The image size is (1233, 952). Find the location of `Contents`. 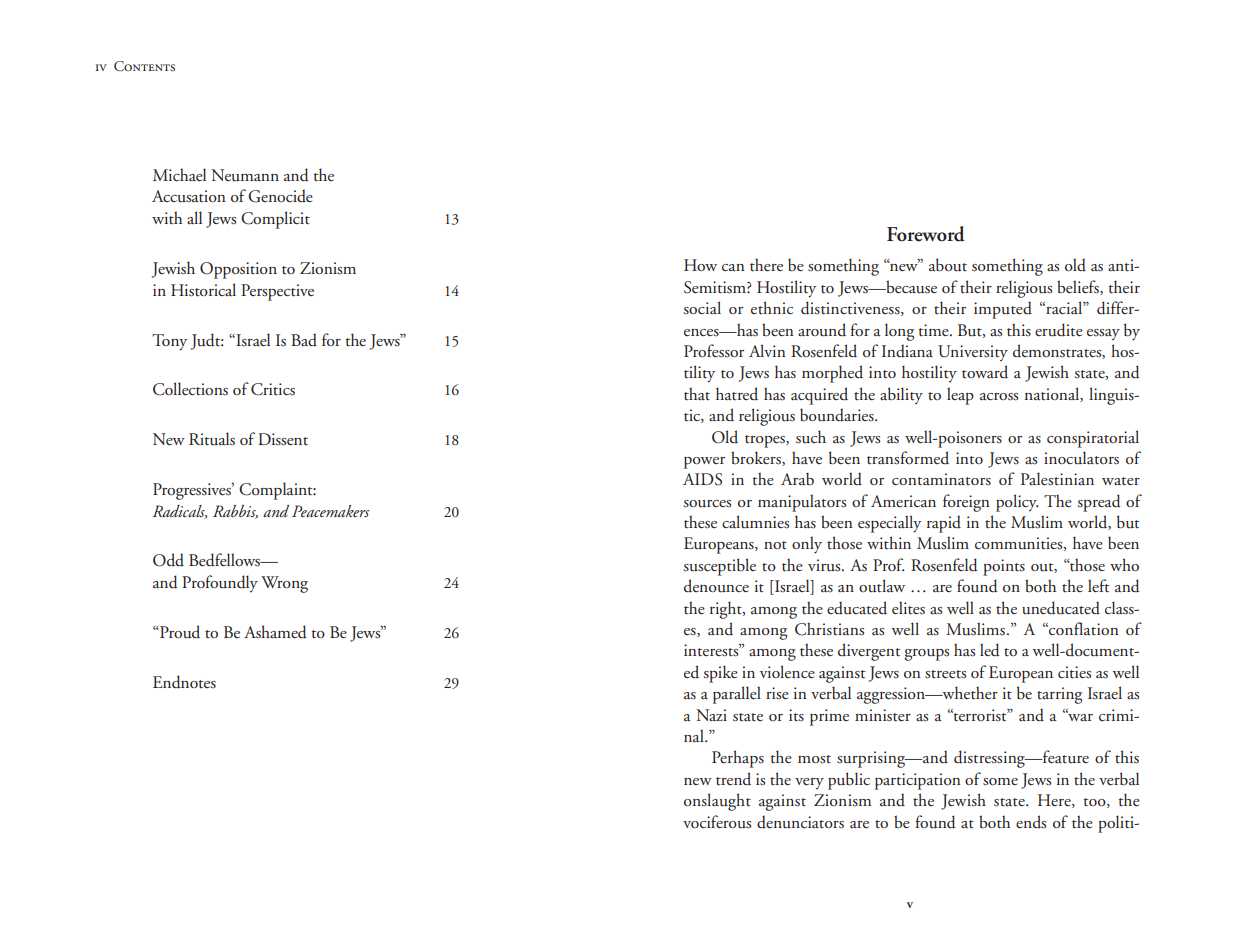

Contents is located at coordinates (144, 66).
